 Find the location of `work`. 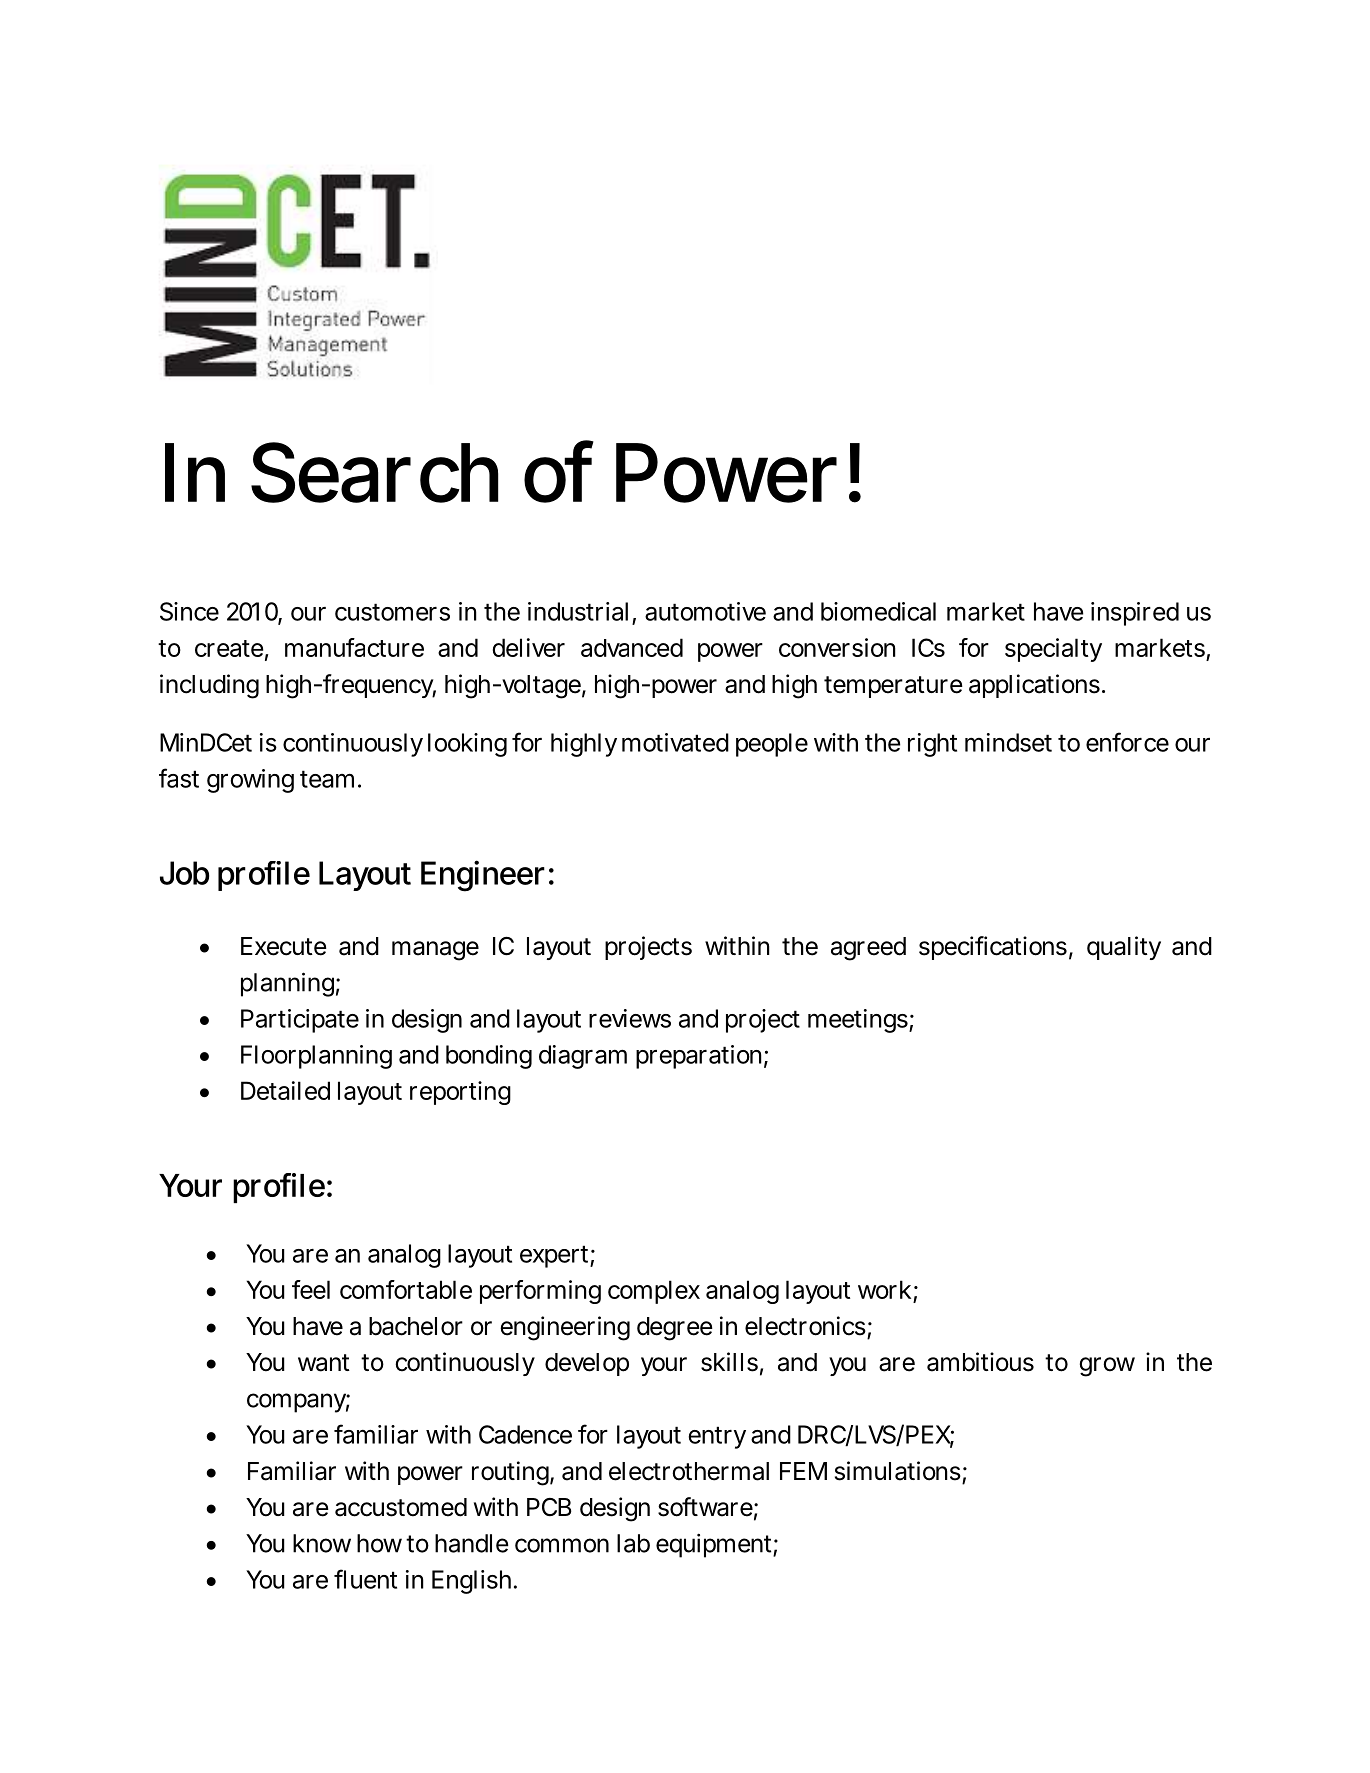

work is located at coordinates (886, 1291).
